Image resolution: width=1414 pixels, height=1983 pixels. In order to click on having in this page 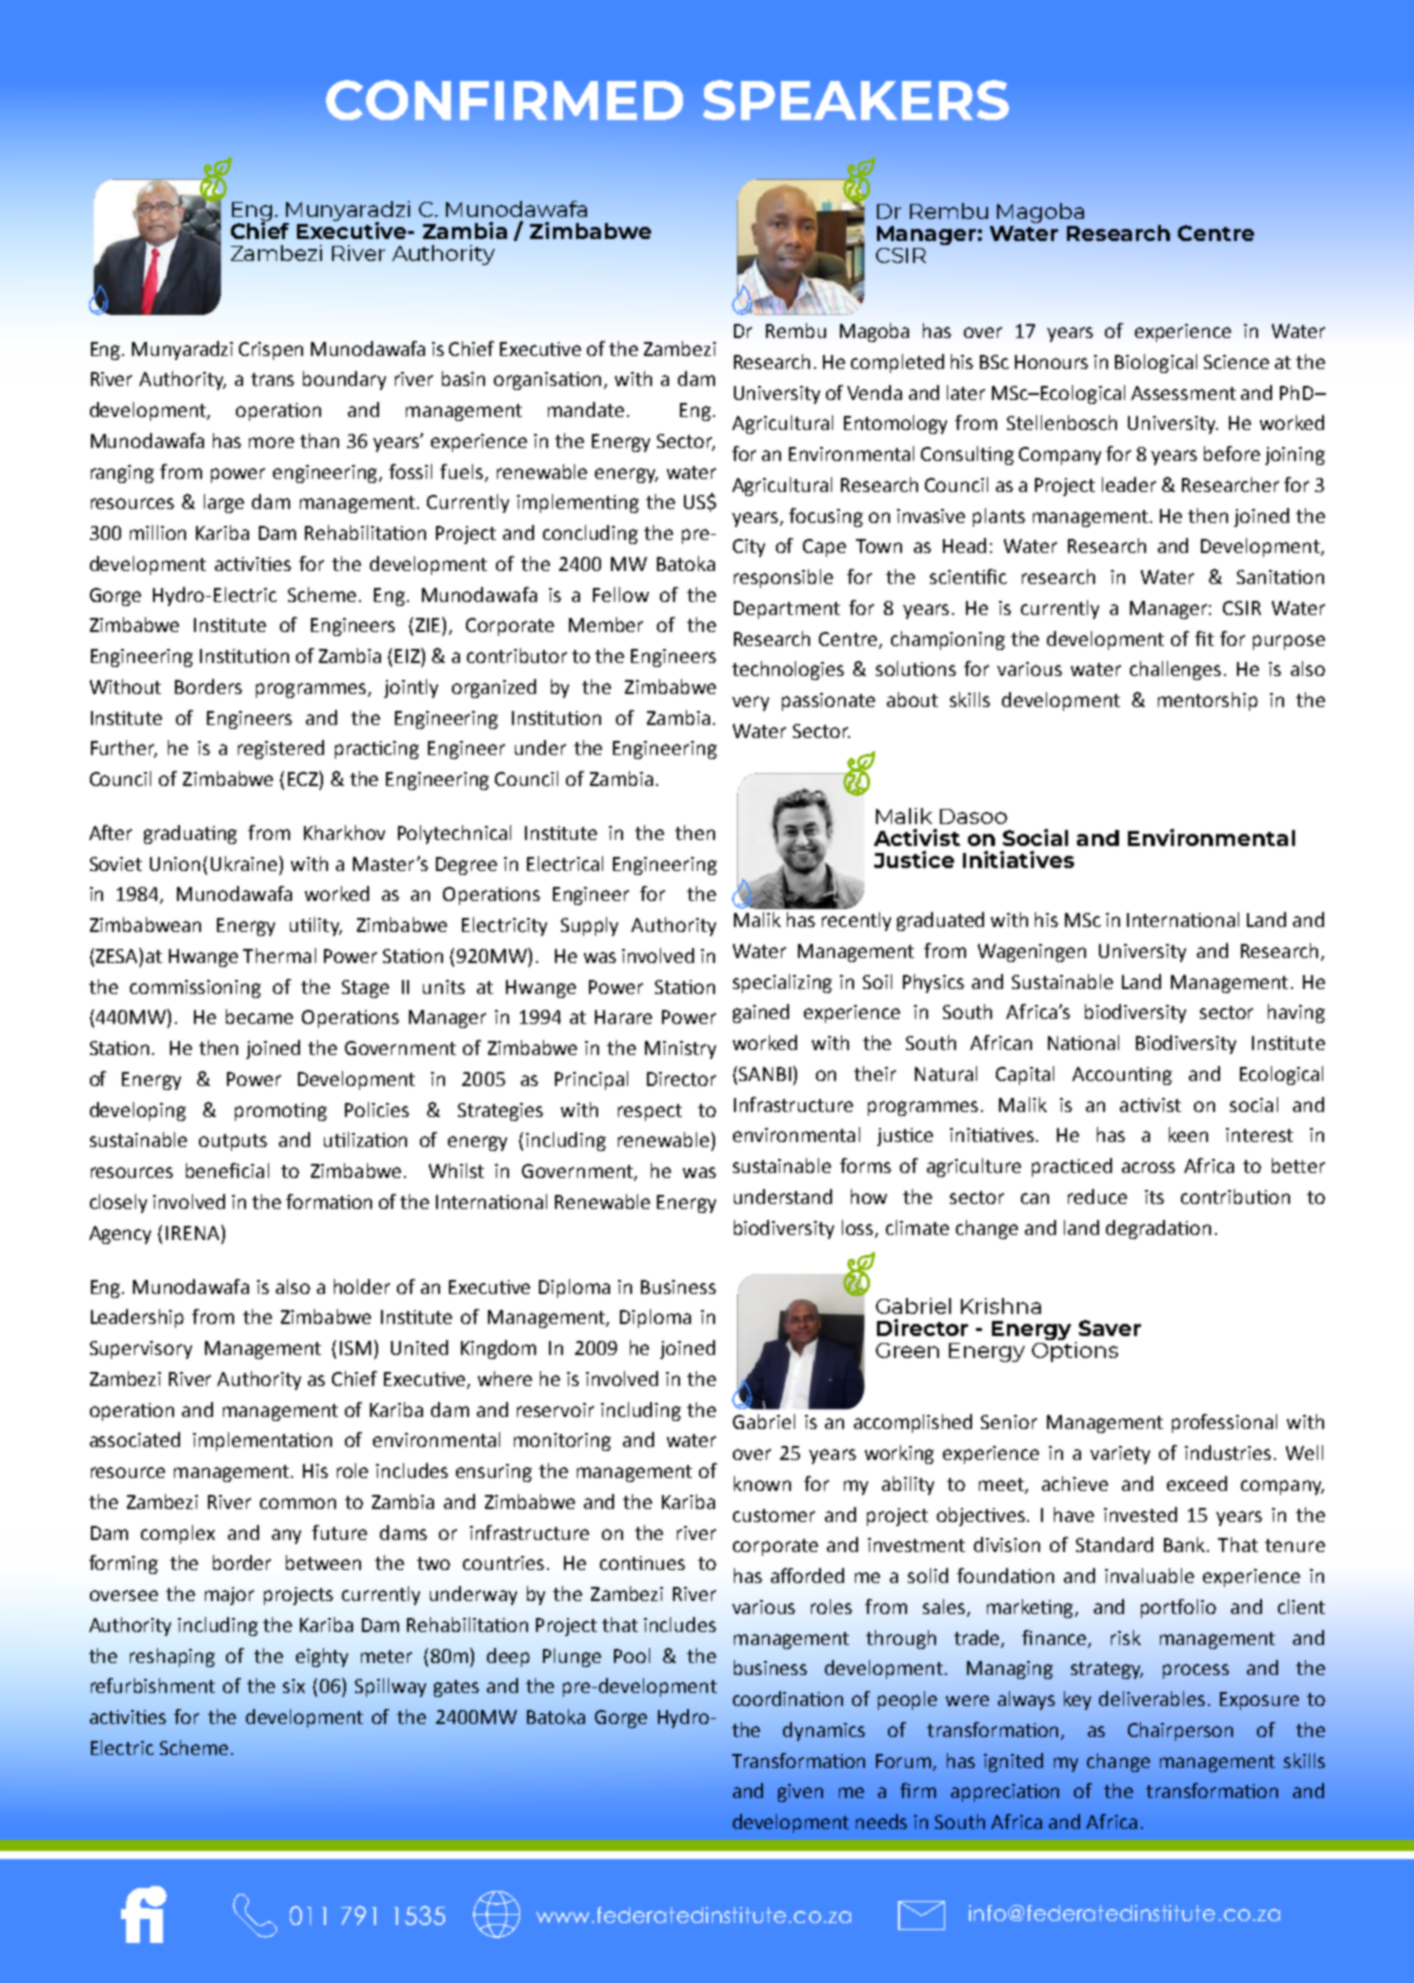, I will do `click(1296, 1013)`.
